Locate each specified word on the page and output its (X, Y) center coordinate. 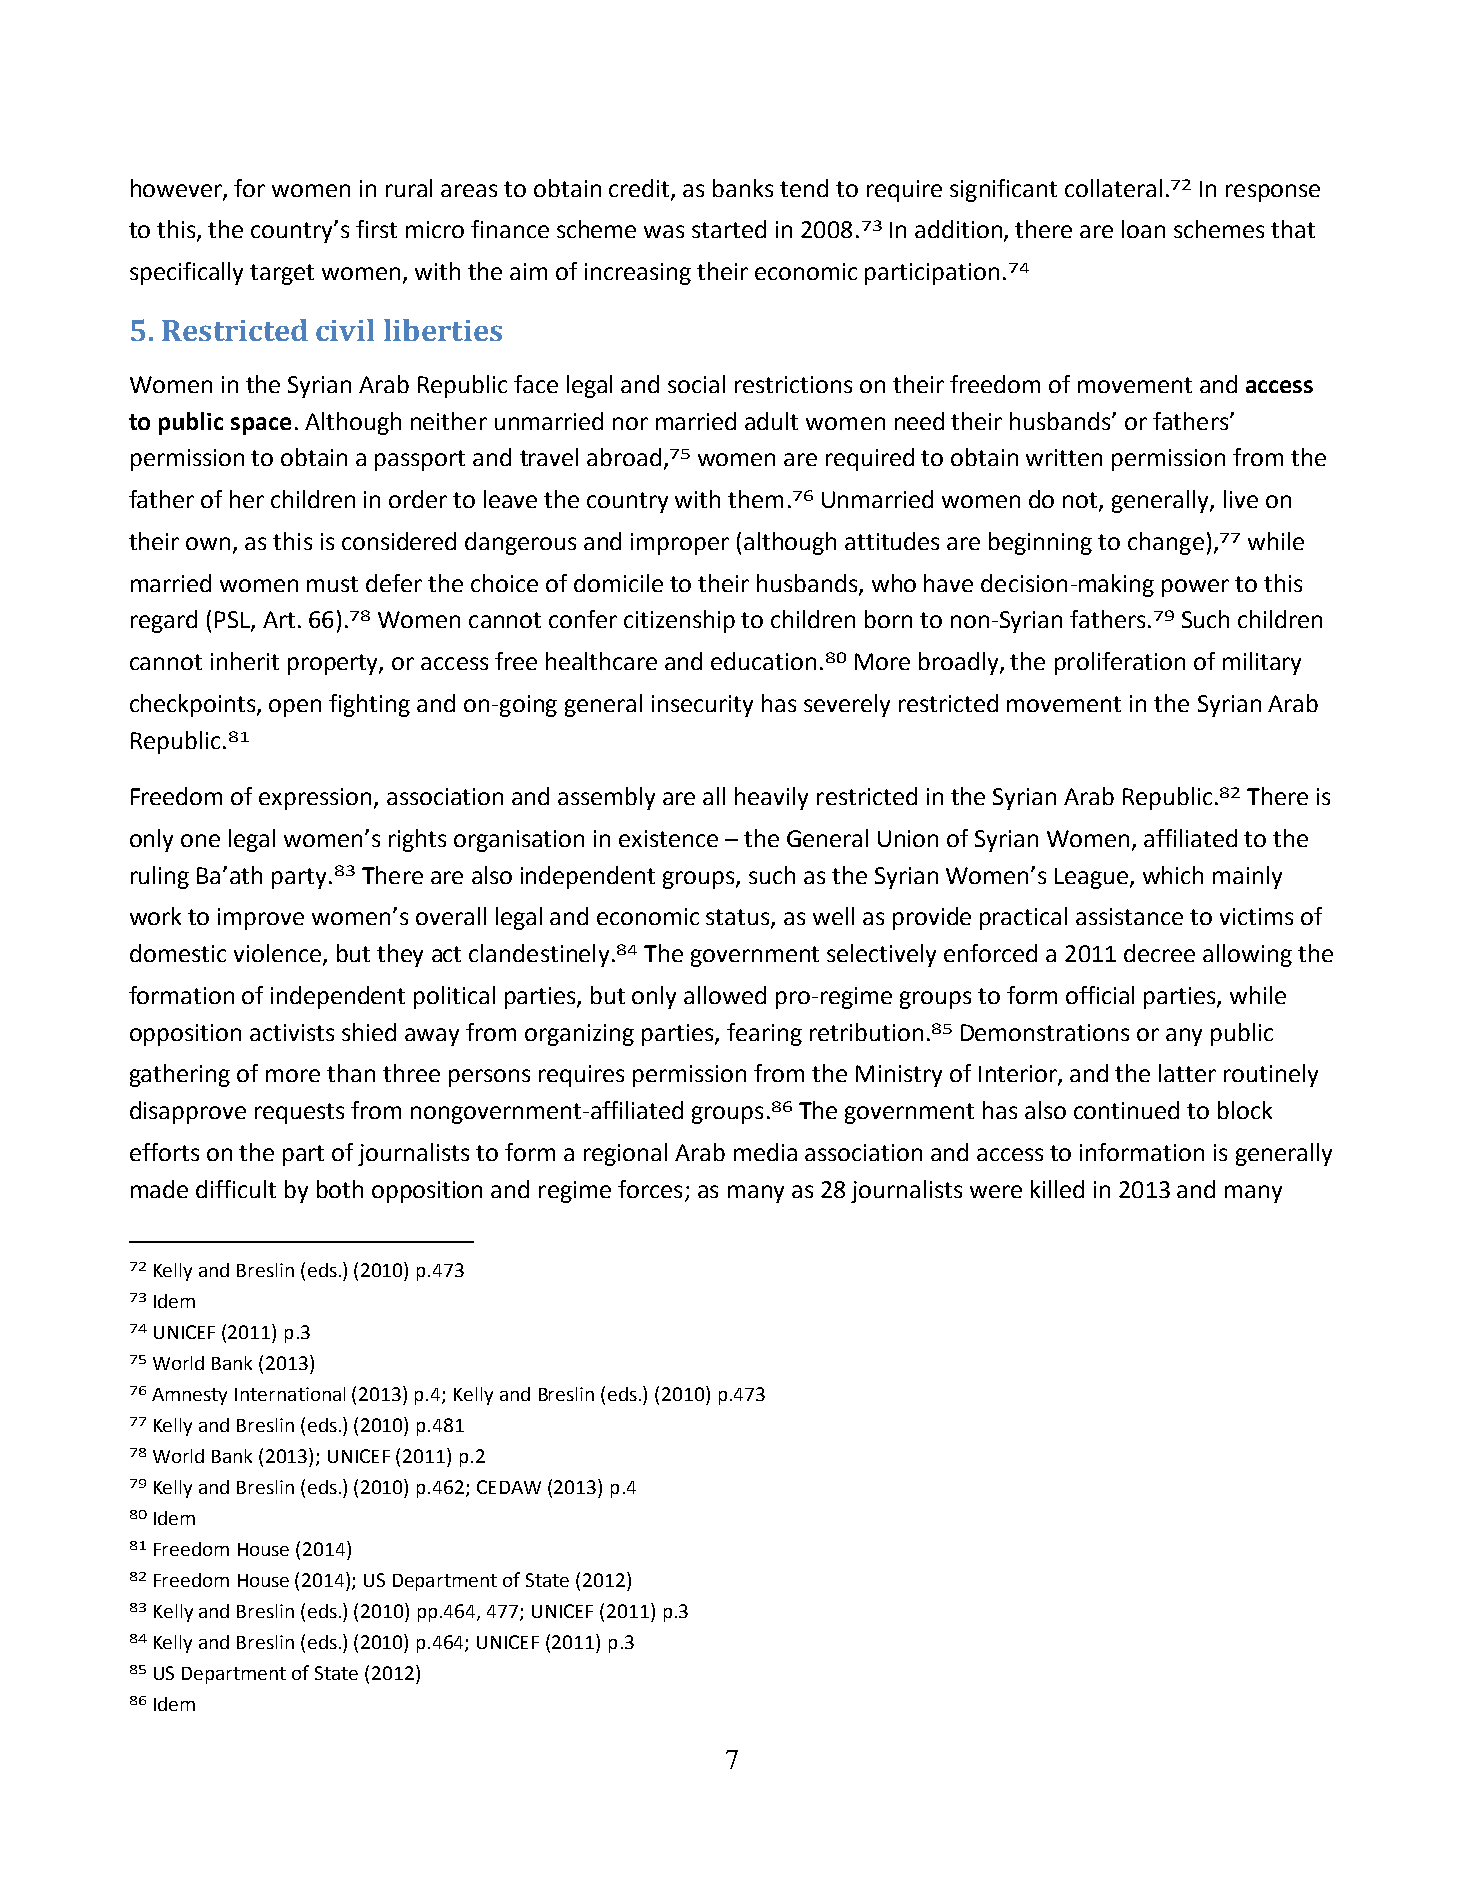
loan (1143, 229)
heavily (771, 798)
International (290, 1394)
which (1173, 875)
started (729, 229)
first (376, 229)
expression (317, 799)
